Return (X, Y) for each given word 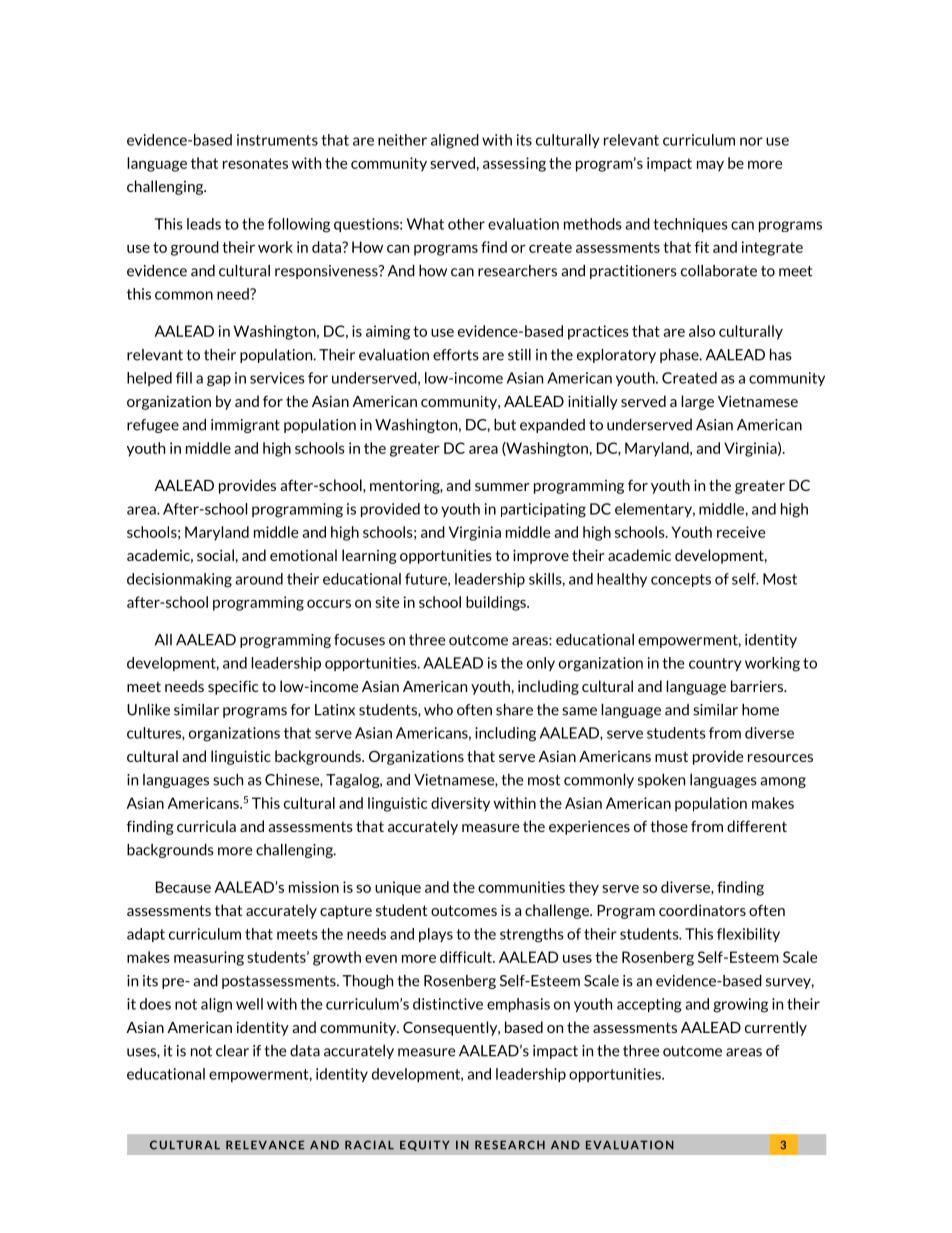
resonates (255, 163)
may (710, 166)
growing (740, 1005)
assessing (514, 164)
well (249, 1004)
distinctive (448, 1004)
